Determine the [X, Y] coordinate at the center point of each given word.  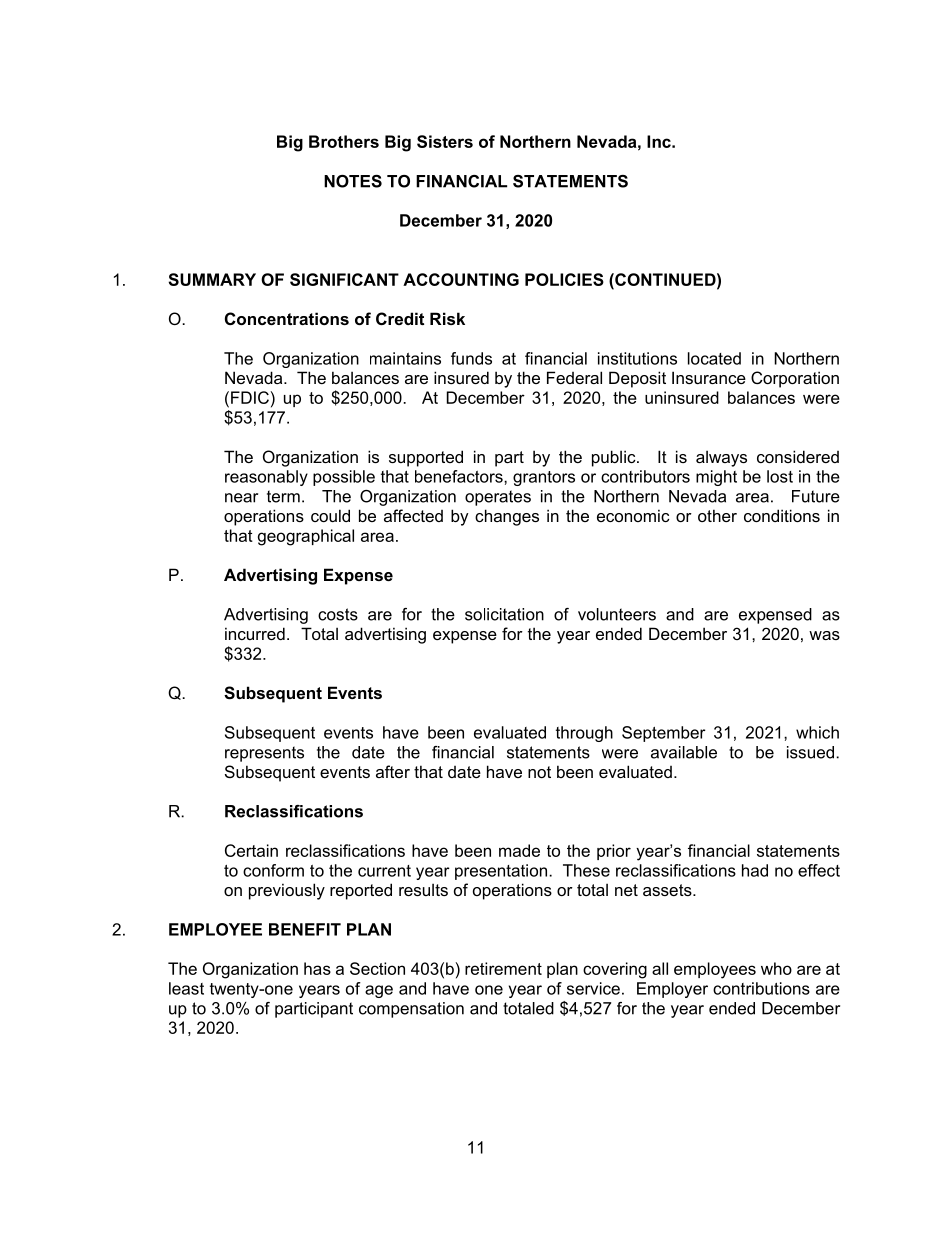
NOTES [353, 181]
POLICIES [564, 279]
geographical [306, 537]
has [317, 968]
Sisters [445, 141]
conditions [782, 515]
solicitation [504, 614]
